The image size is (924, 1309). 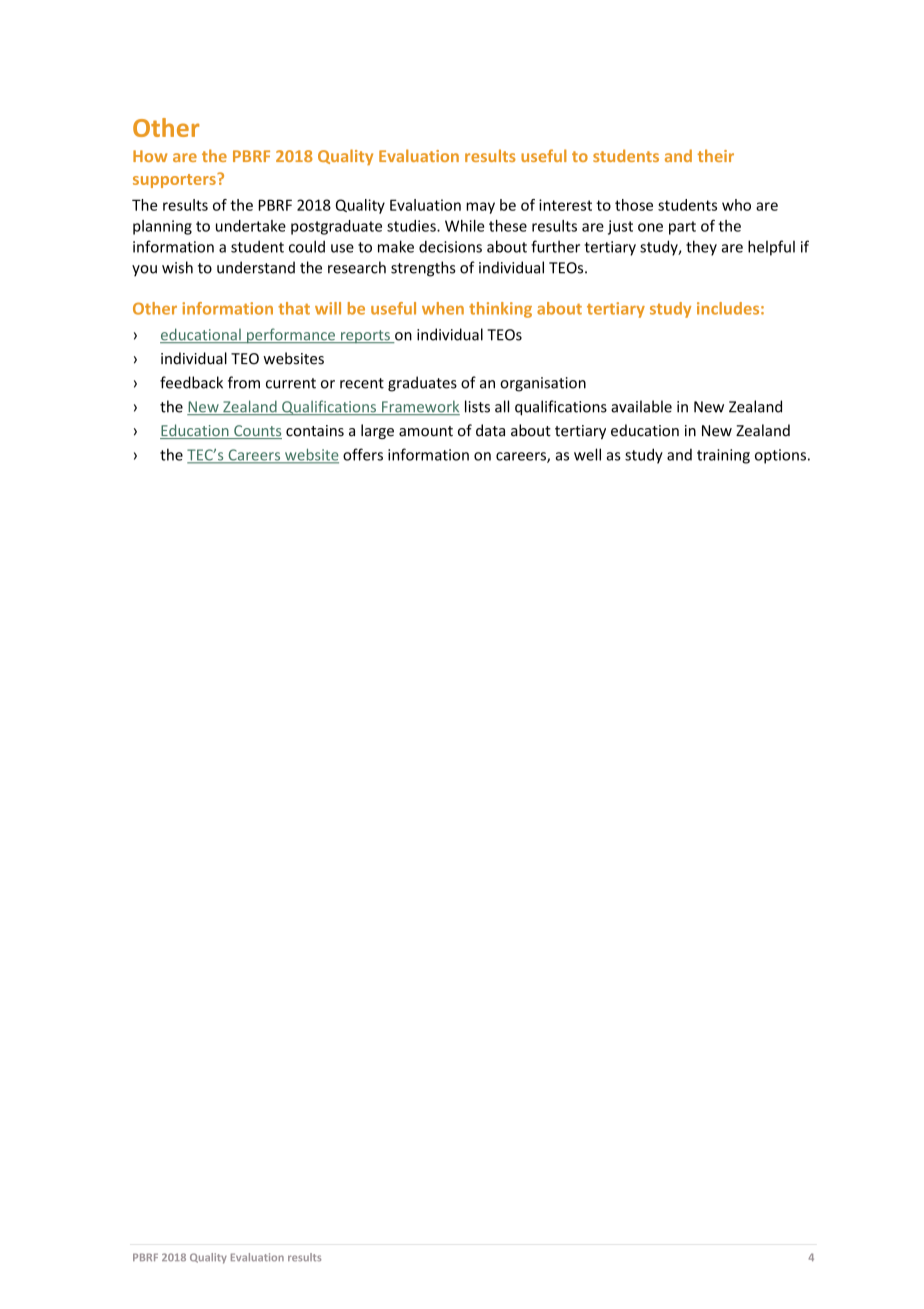 I want to click on understand, so click(x=256, y=267).
